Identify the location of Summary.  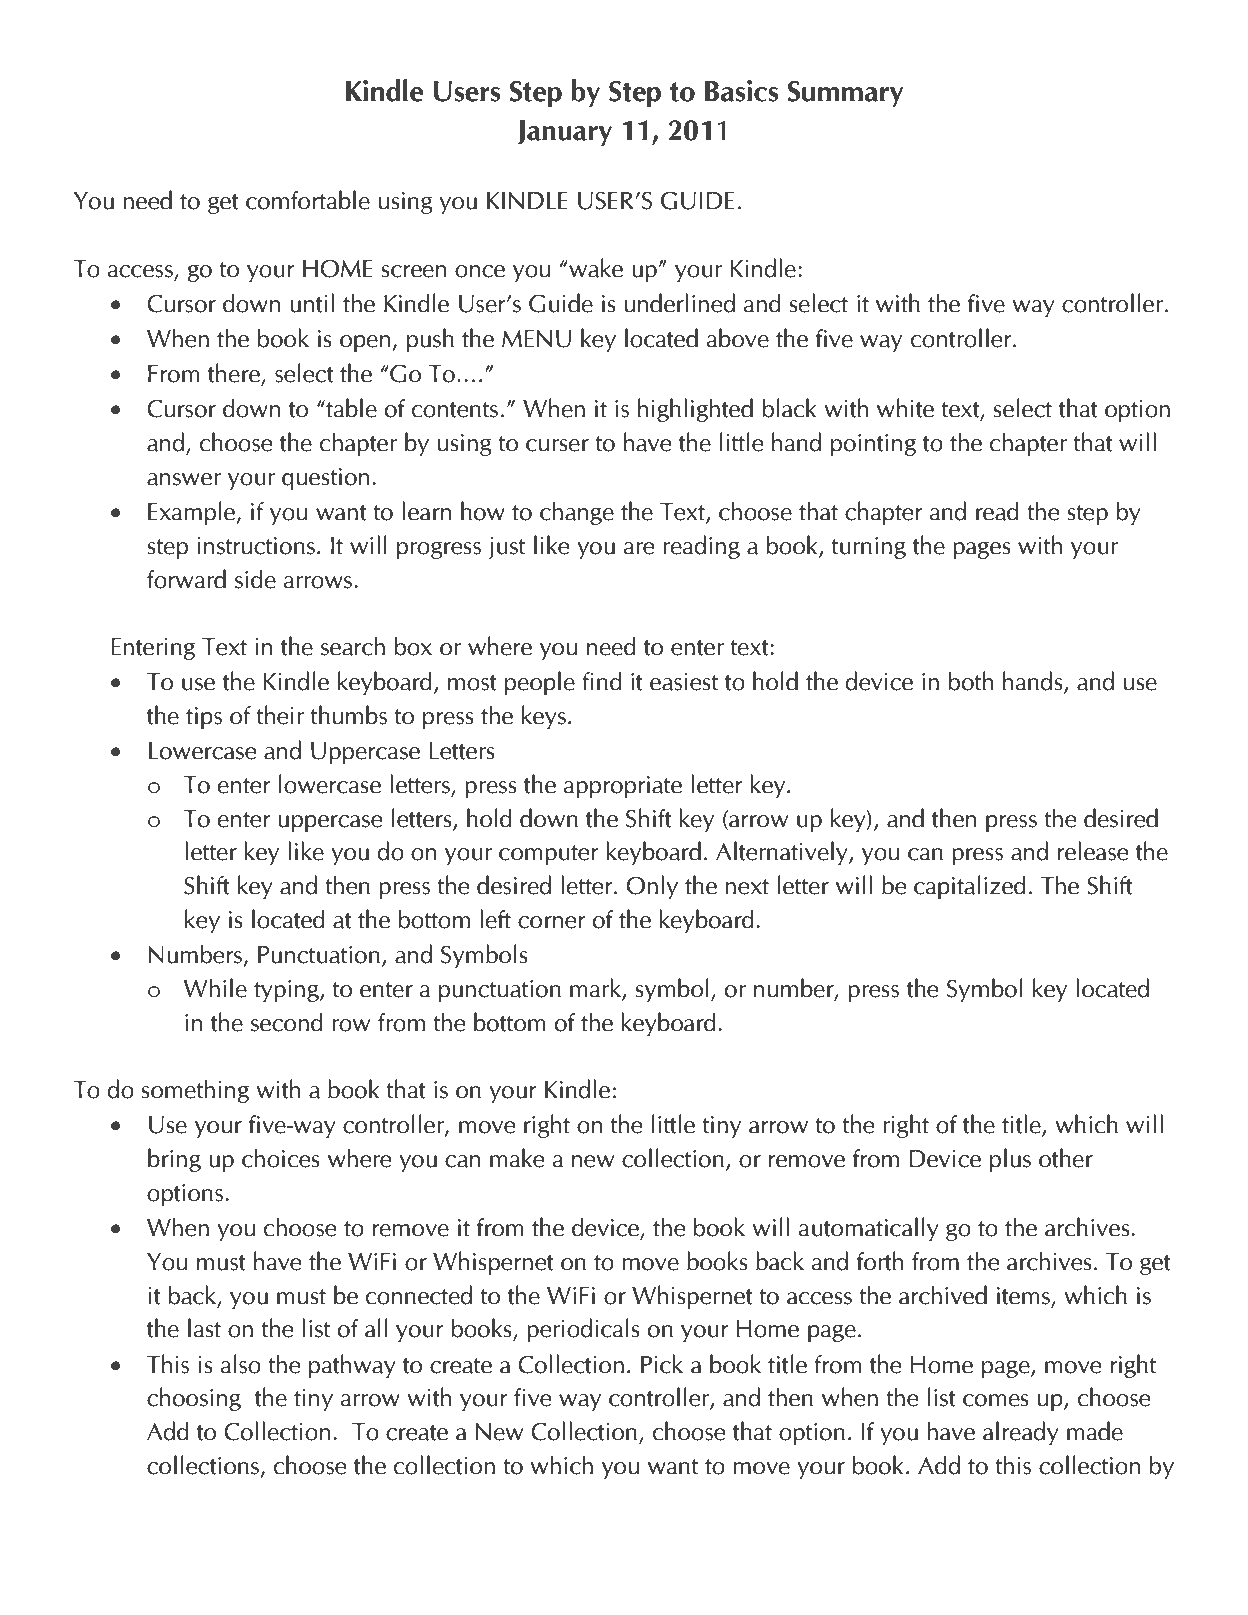
(845, 94).
